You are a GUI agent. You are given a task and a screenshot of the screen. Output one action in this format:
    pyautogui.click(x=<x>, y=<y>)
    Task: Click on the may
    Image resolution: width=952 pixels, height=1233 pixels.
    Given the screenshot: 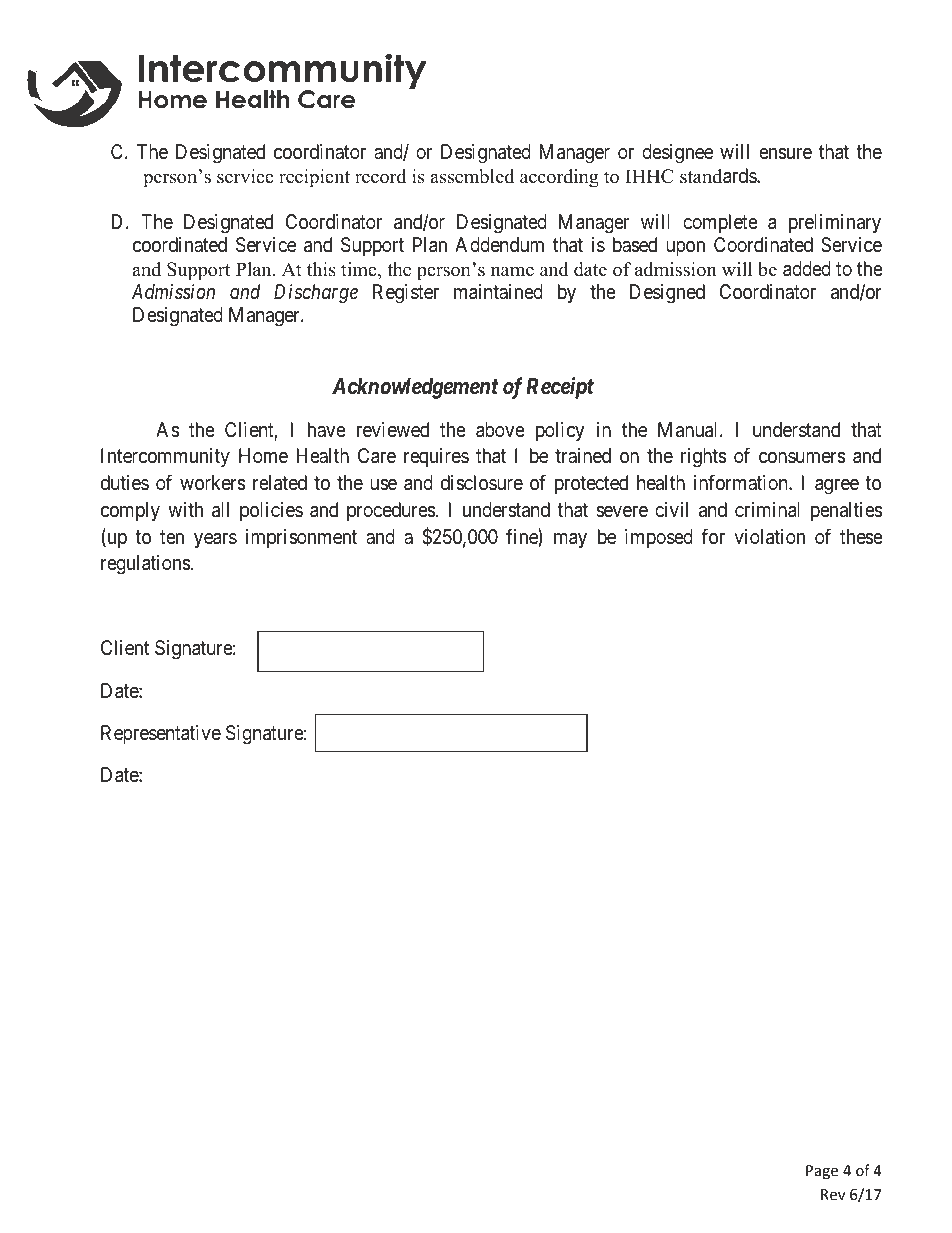 What is the action you would take?
    pyautogui.click(x=570, y=540)
